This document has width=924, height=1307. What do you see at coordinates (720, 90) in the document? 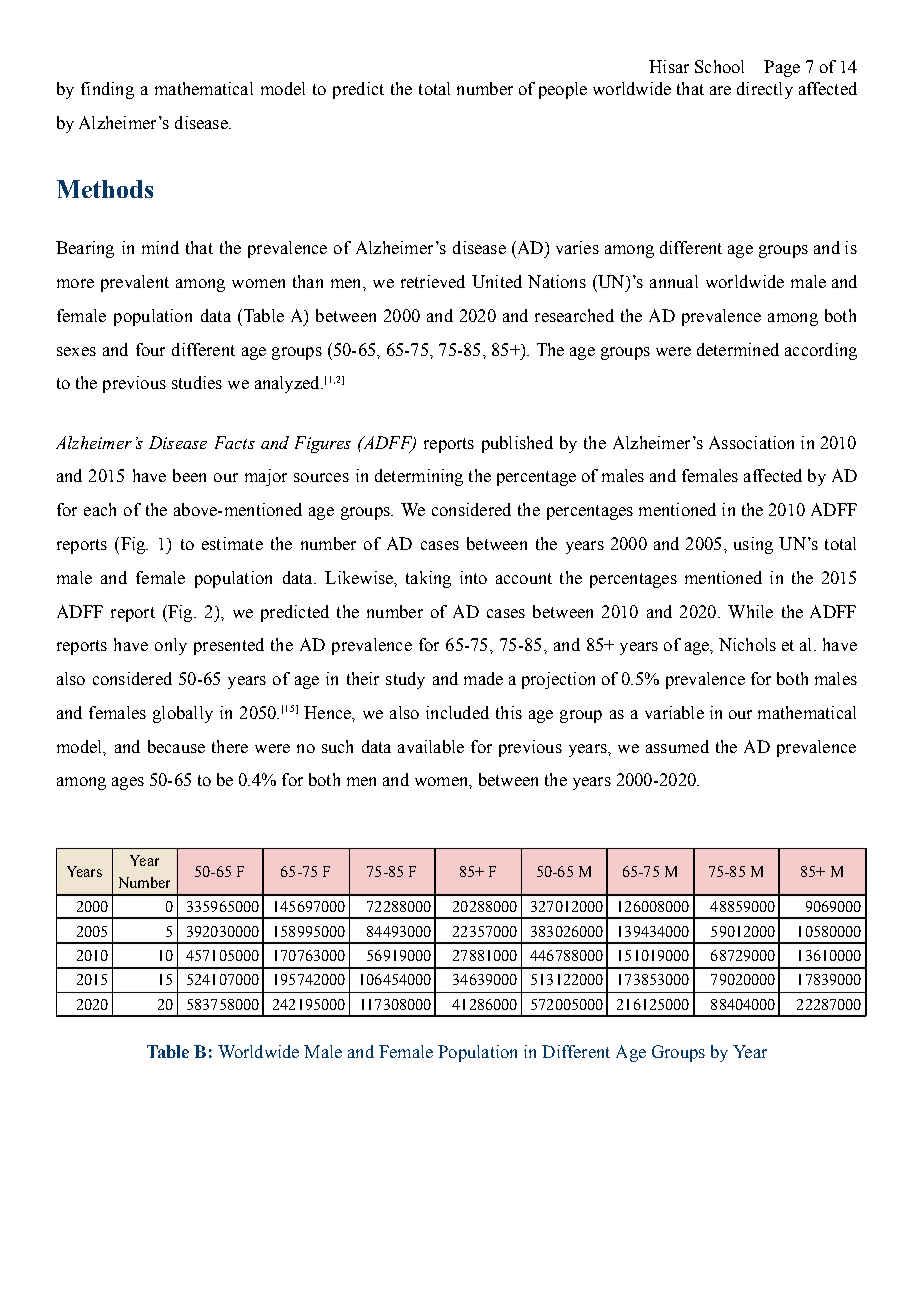
I see `are` at bounding box center [720, 90].
